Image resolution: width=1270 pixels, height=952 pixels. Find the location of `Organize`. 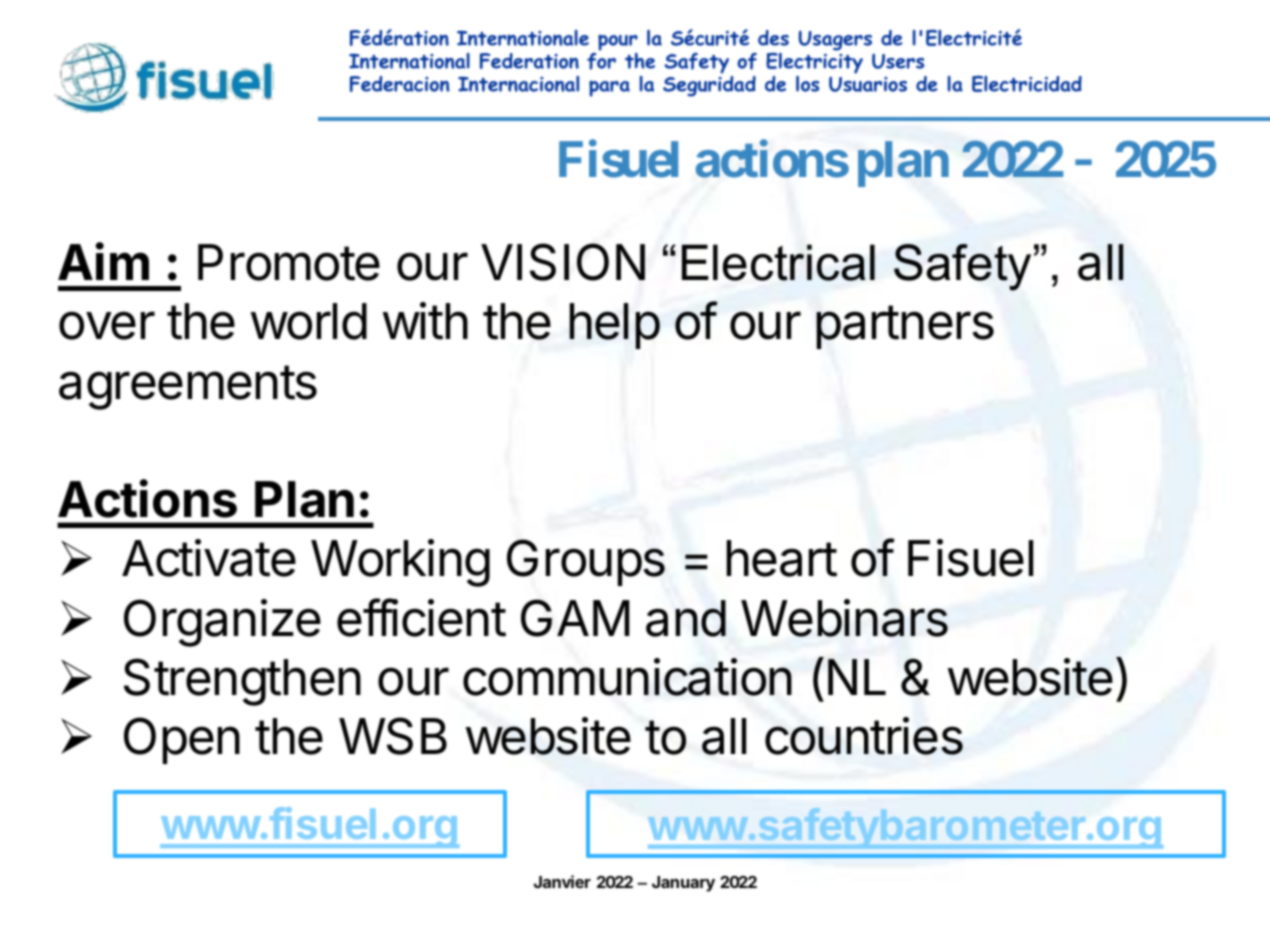

Organize is located at coordinates (222, 623).
